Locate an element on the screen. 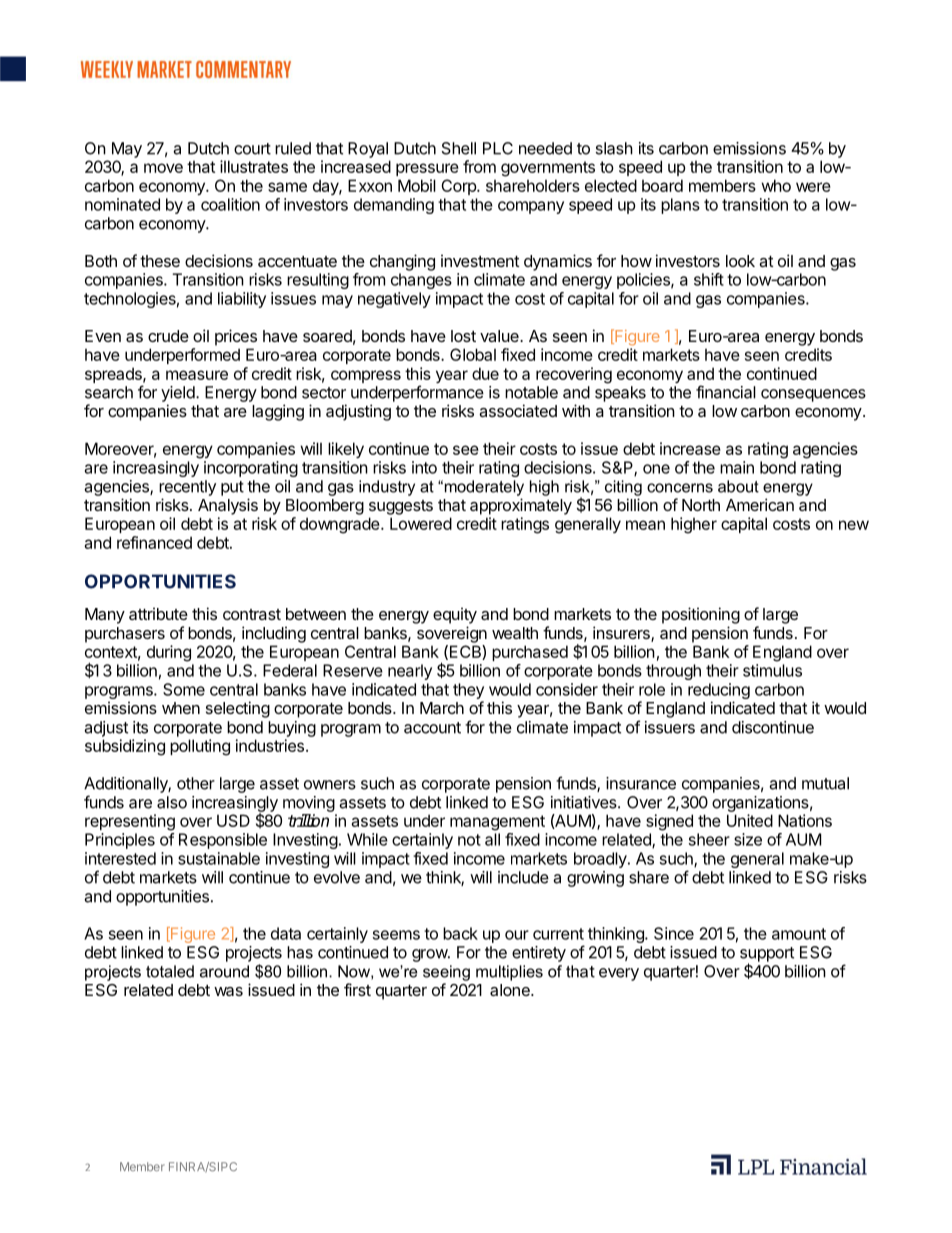 The image size is (952, 1233). shift is located at coordinates (709, 279).
